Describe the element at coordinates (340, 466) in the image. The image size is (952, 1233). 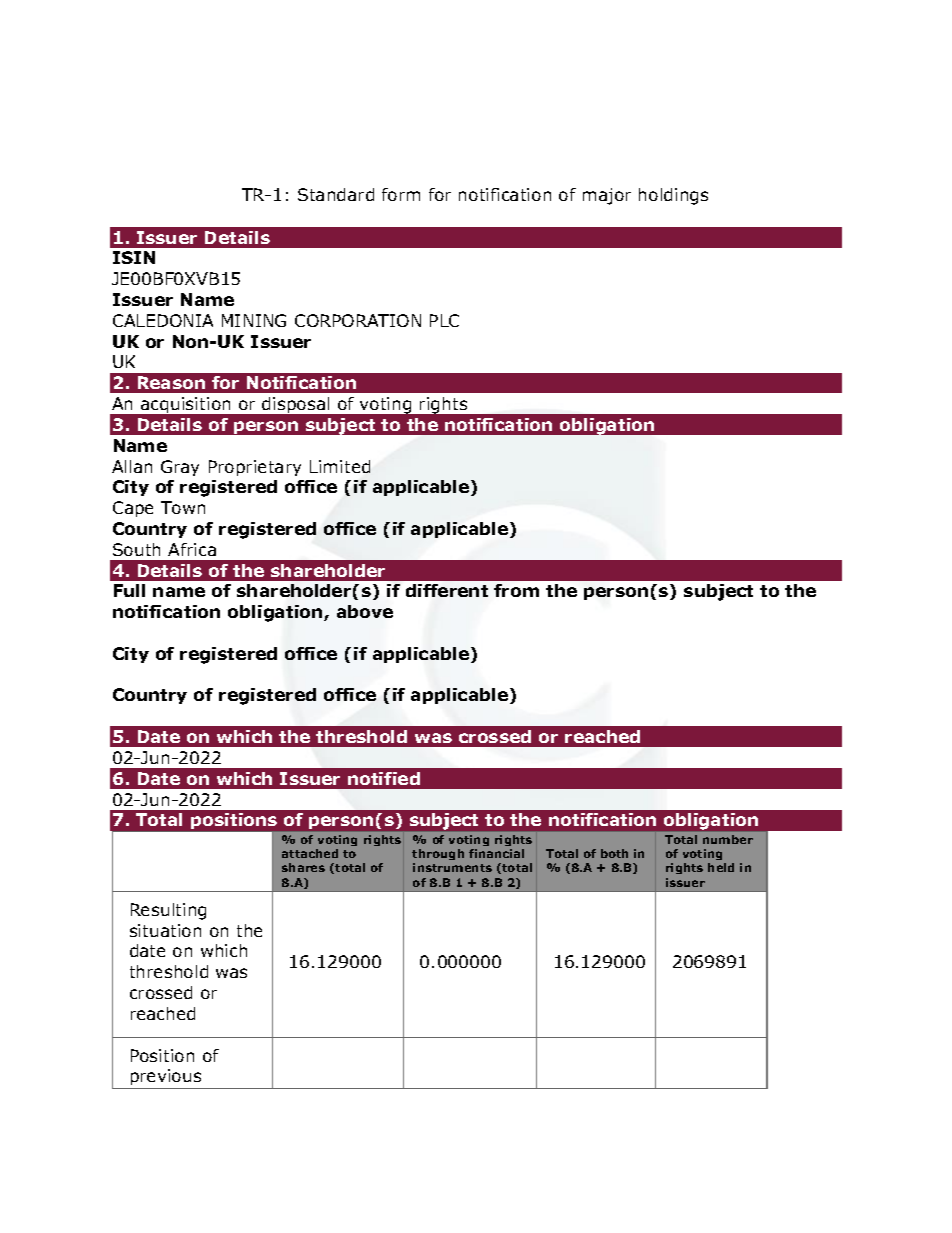
I see `Limited` at that location.
